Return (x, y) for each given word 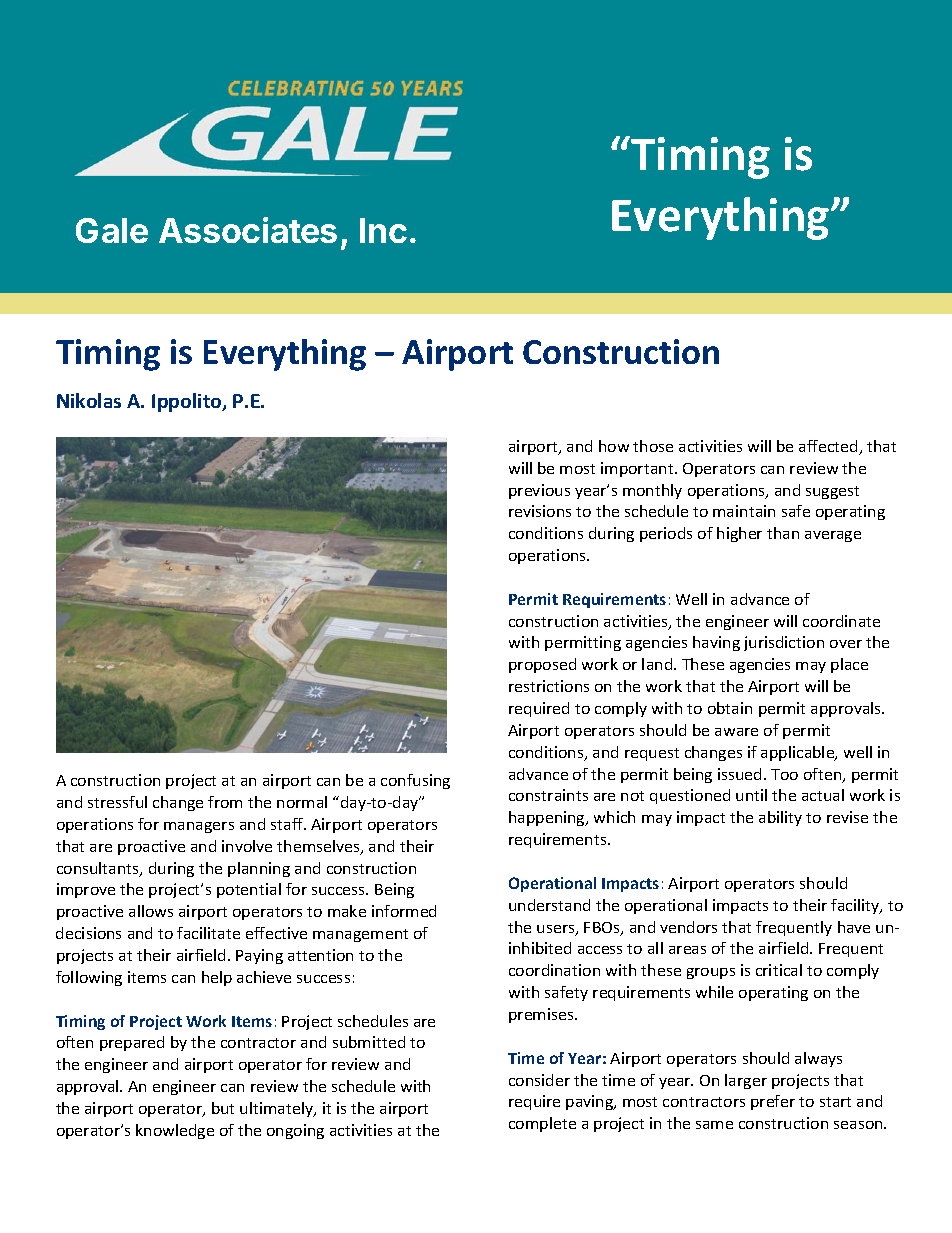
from (225, 802)
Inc (383, 230)
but (223, 1108)
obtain (730, 708)
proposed (542, 665)
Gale (112, 230)
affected (829, 447)
